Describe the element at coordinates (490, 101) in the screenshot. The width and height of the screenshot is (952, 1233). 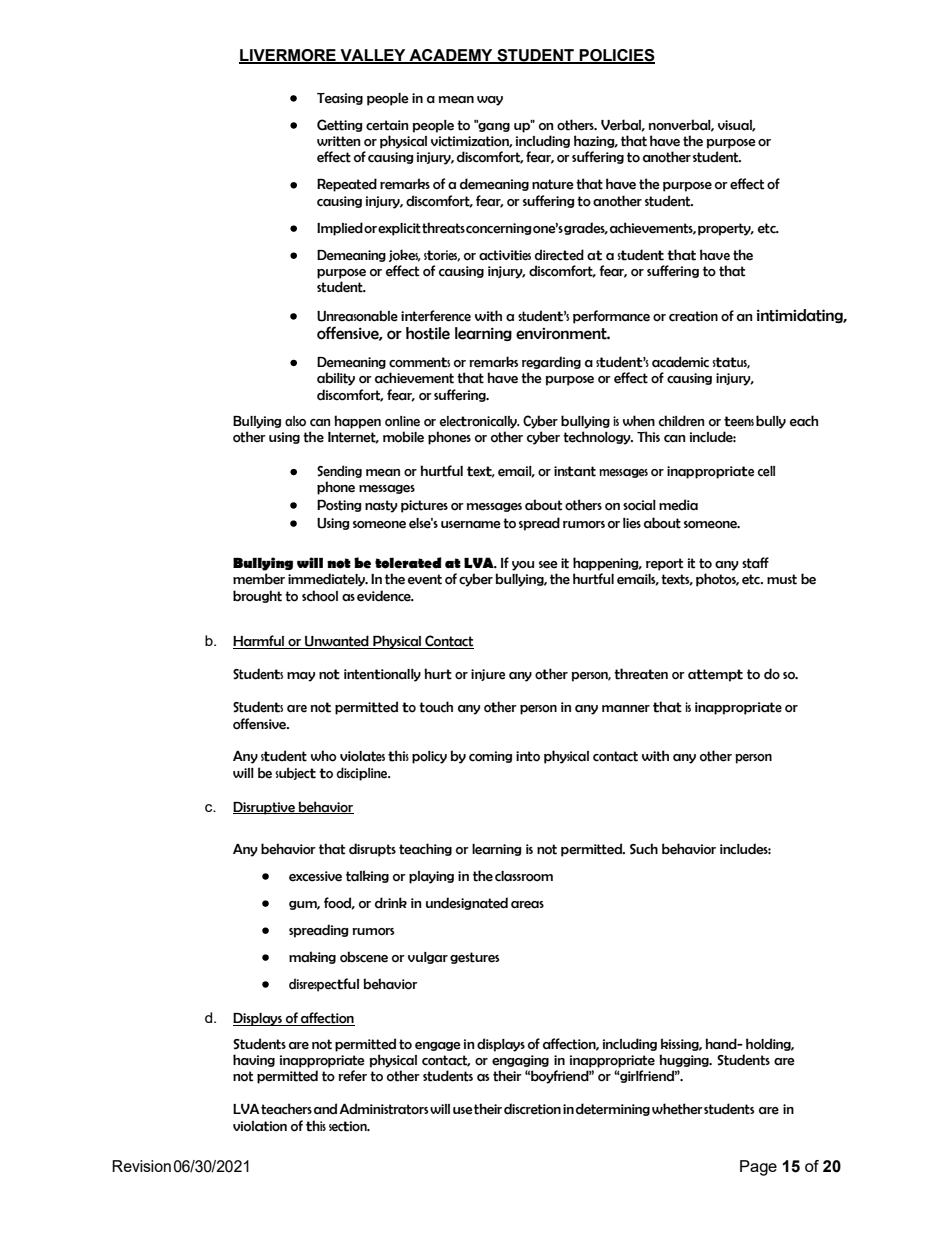
I see `way` at that location.
